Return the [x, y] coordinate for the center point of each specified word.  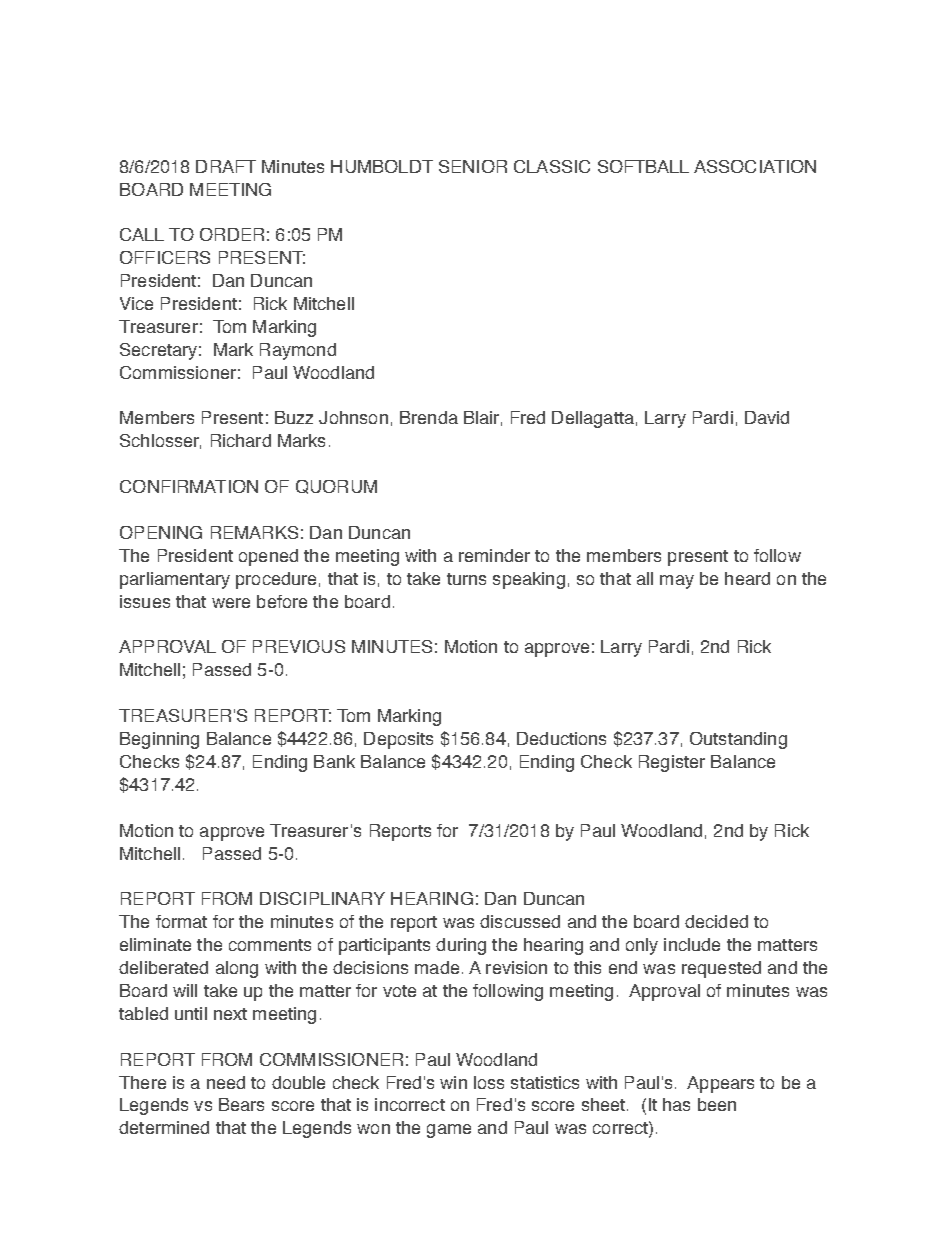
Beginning [159, 740]
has [676, 1104]
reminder [494, 555]
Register [672, 763]
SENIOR [473, 166]
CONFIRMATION [189, 486]
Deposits [398, 740]
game [449, 1131]
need [226, 1082]
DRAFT [226, 166]
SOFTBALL [643, 166]
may [677, 582]
